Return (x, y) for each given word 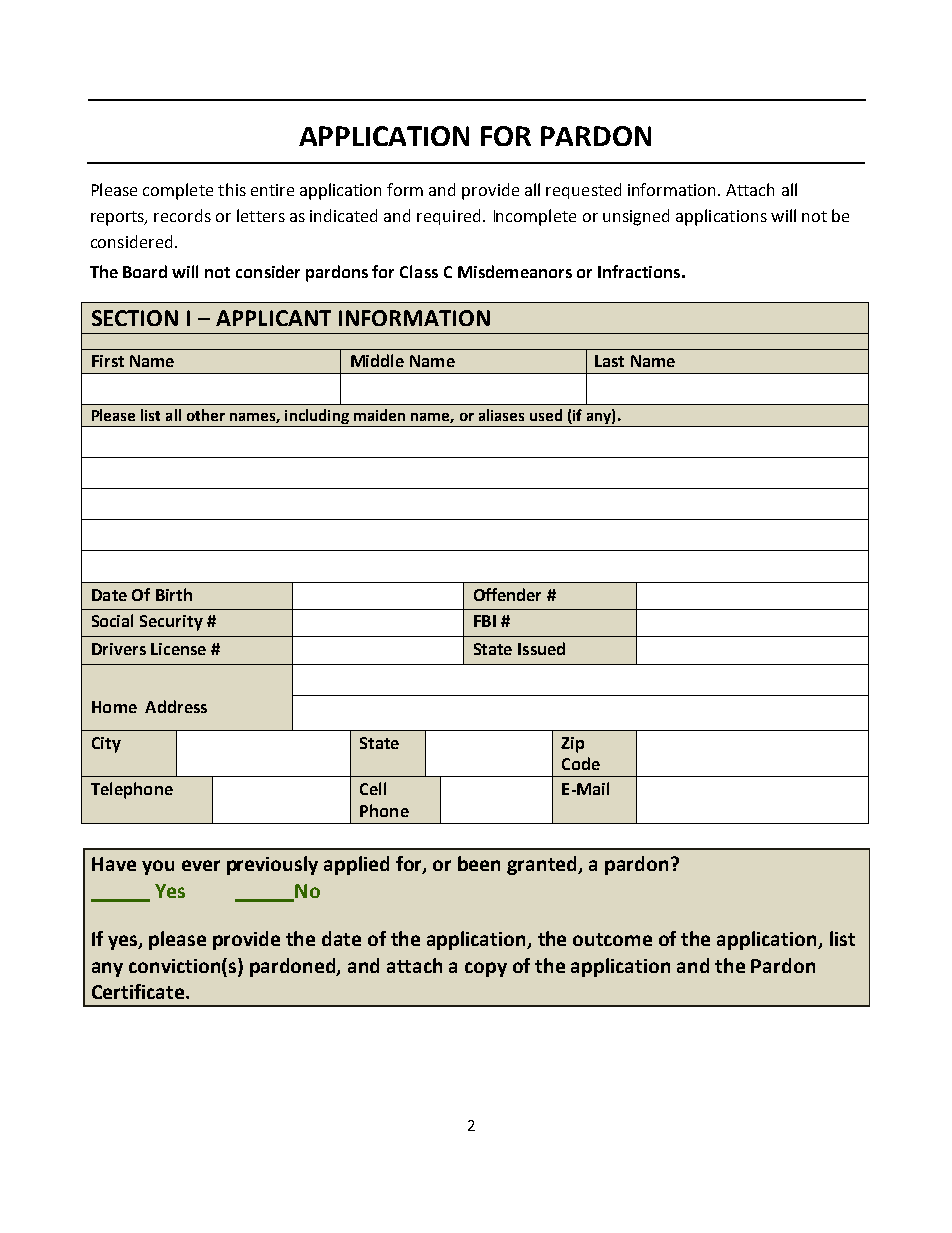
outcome (612, 939)
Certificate (139, 991)
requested (583, 191)
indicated (343, 215)
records (182, 215)
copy (486, 969)
